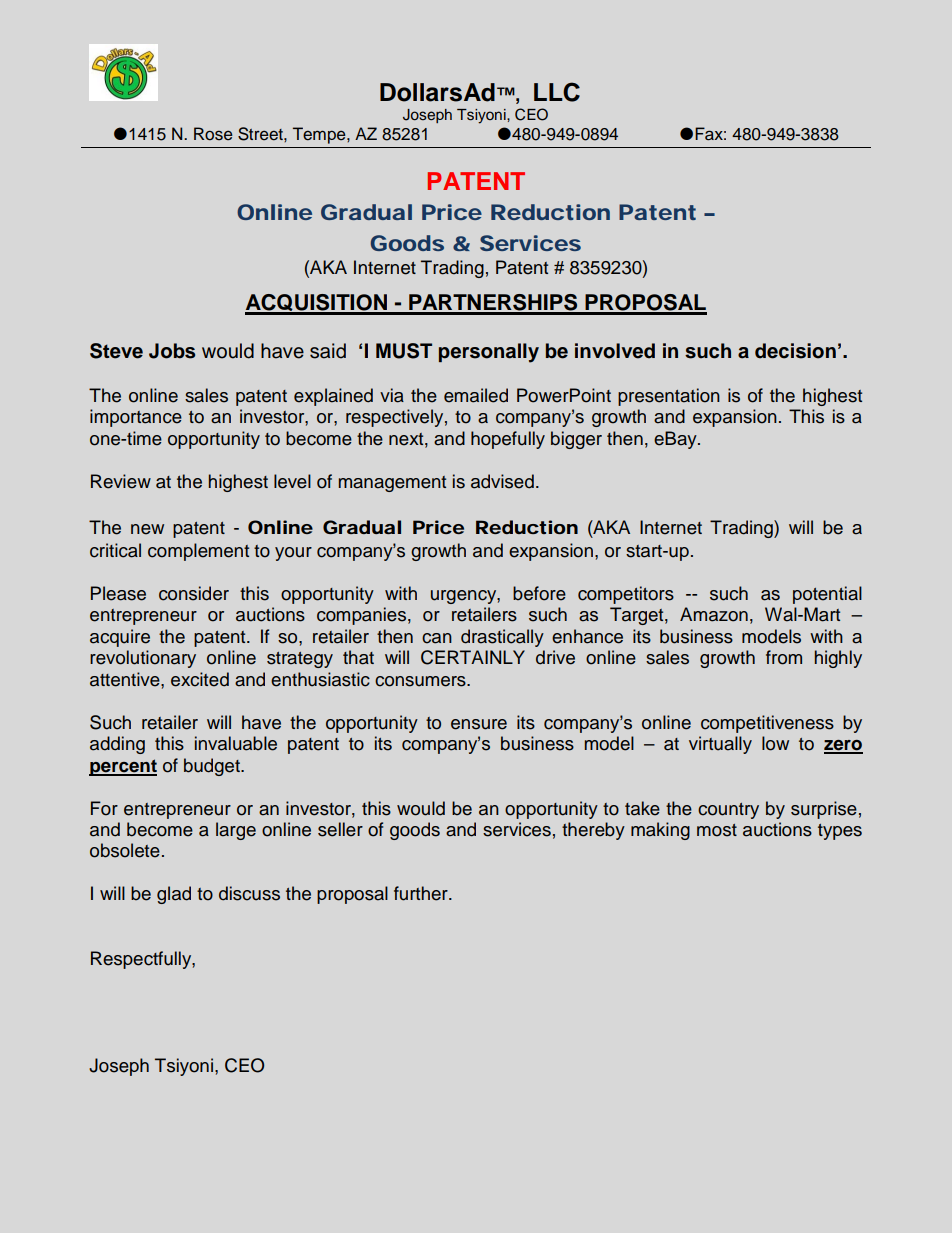 The image size is (952, 1233). Describe the element at coordinates (489, 353) in the screenshot. I see `personally` at that location.
